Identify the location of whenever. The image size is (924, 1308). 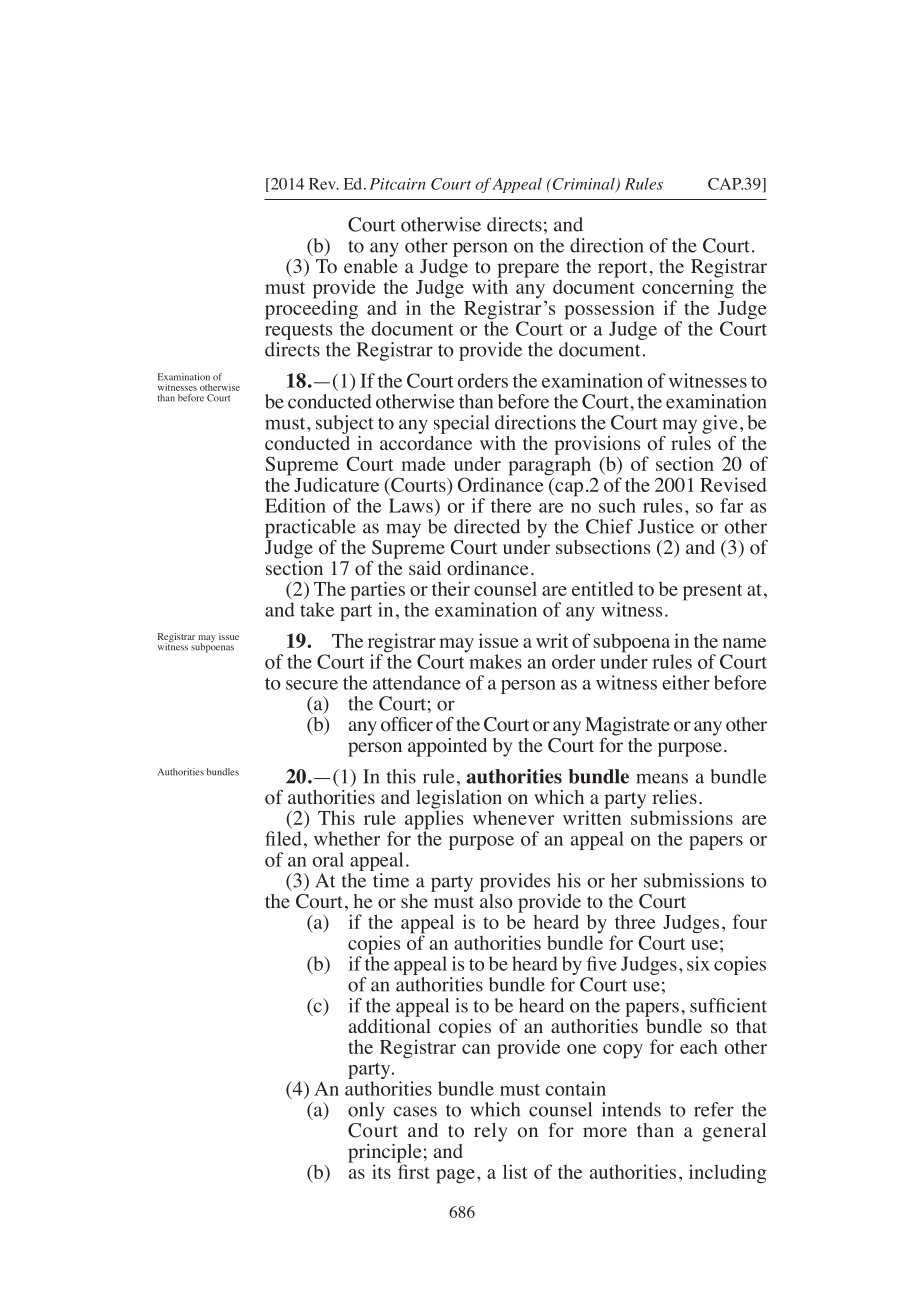
(513, 817).
